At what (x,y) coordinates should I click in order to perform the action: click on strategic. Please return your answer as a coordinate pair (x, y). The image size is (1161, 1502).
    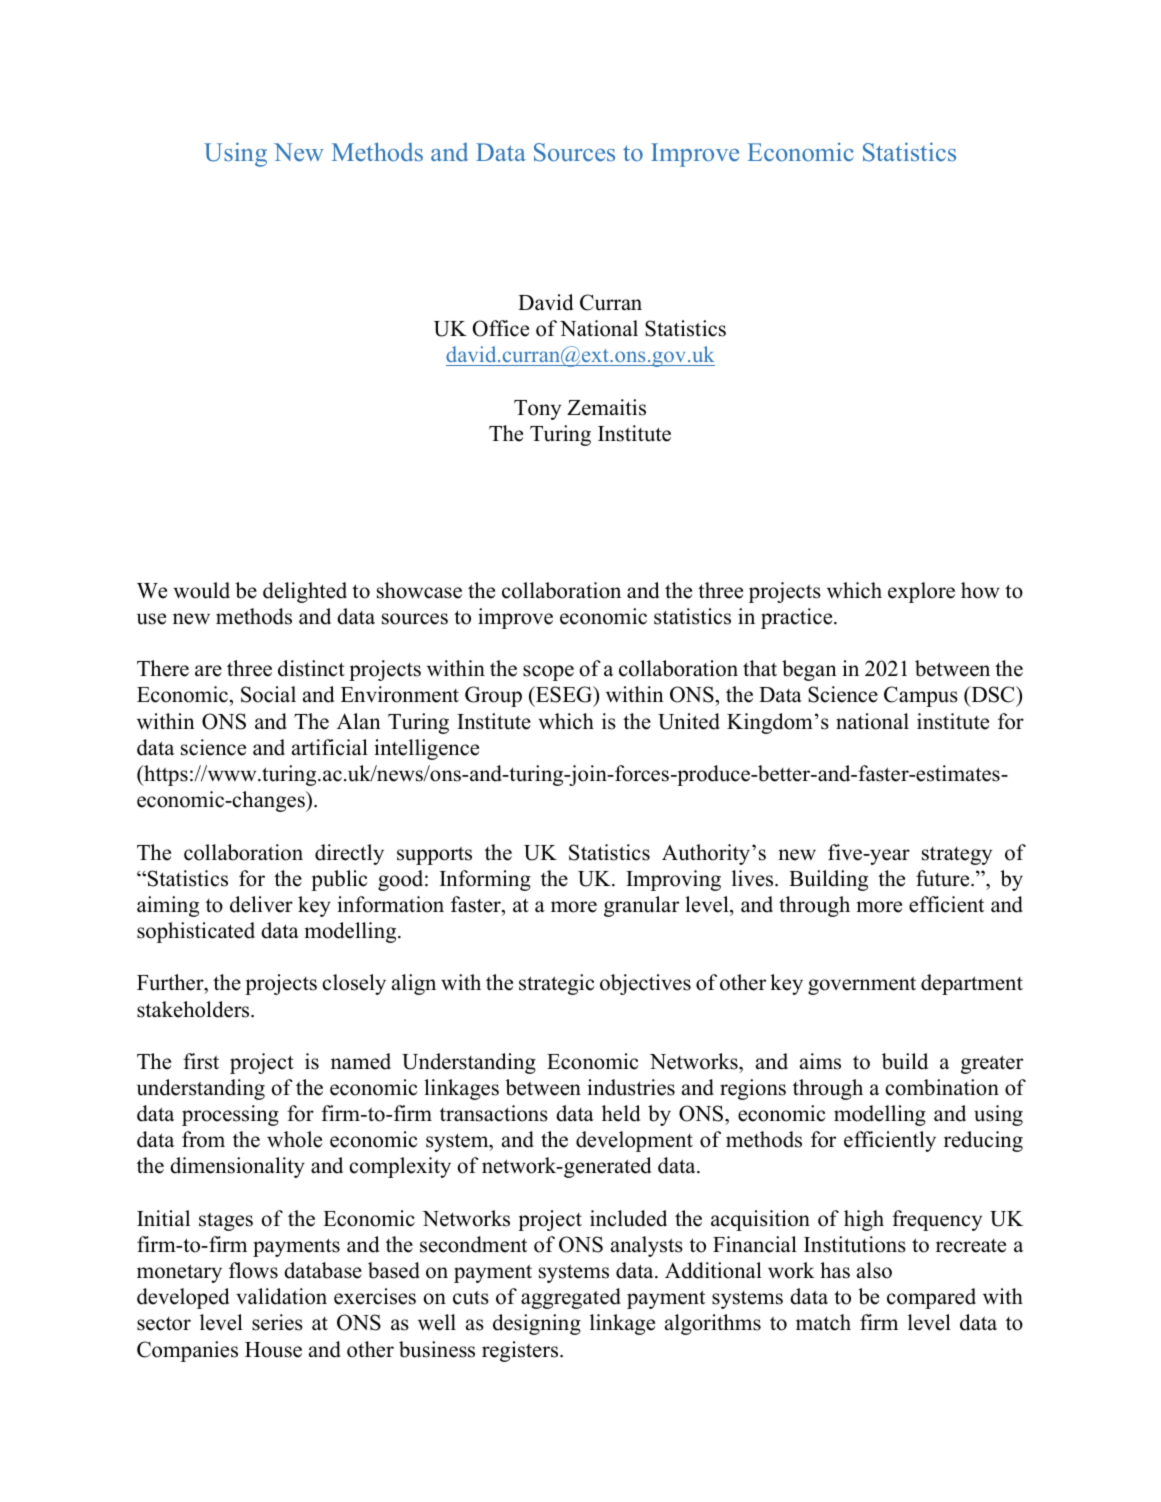
    Looking at the image, I should click on (557, 984).
